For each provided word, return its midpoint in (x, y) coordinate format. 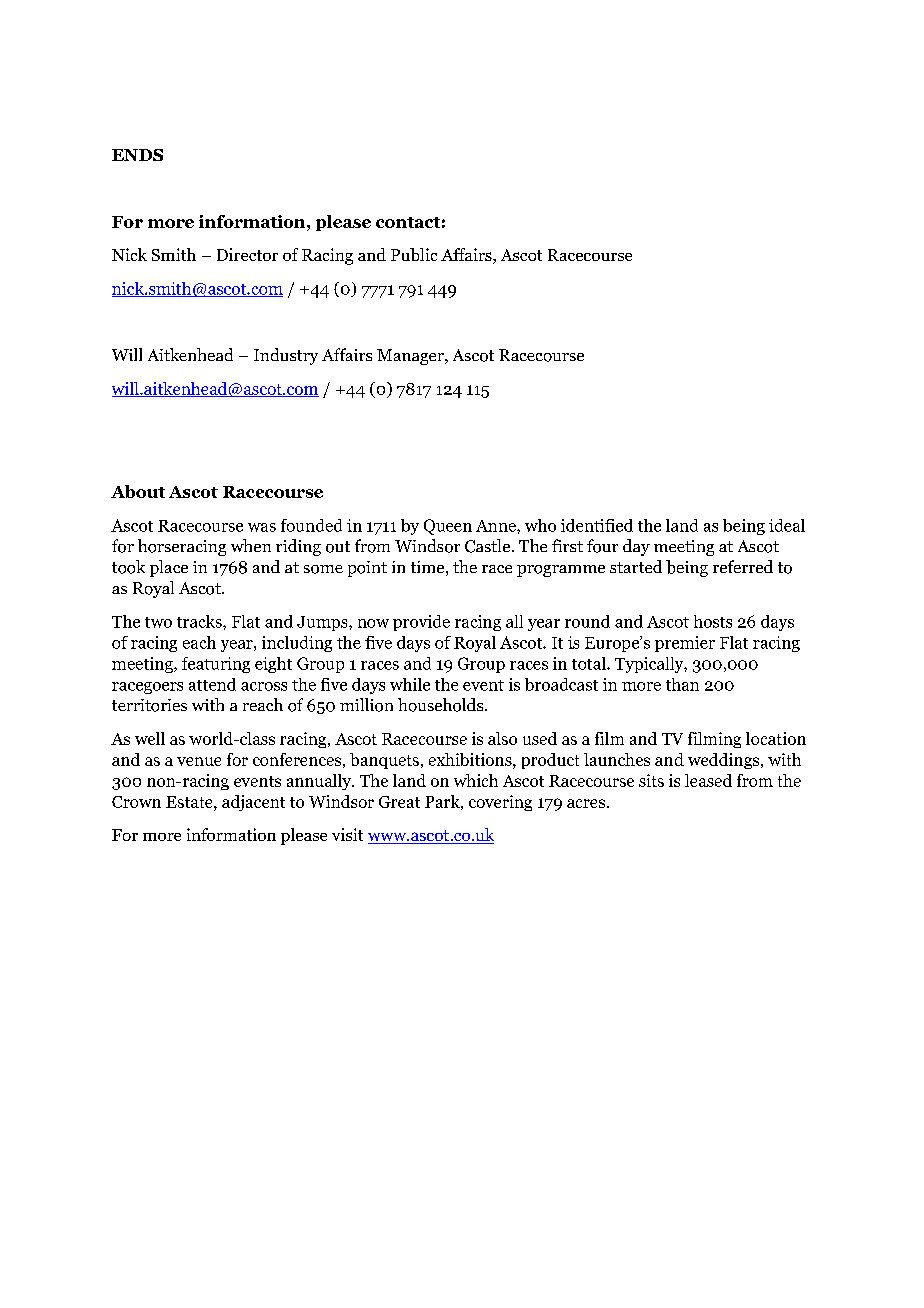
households (442, 705)
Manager (411, 357)
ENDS (137, 155)
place (169, 568)
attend (212, 684)
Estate (190, 802)
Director (247, 254)
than (682, 684)
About (138, 491)
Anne (497, 526)
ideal (787, 525)
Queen (448, 527)
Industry (286, 356)
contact (408, 222)
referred (743, 566)
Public (414, 254)
